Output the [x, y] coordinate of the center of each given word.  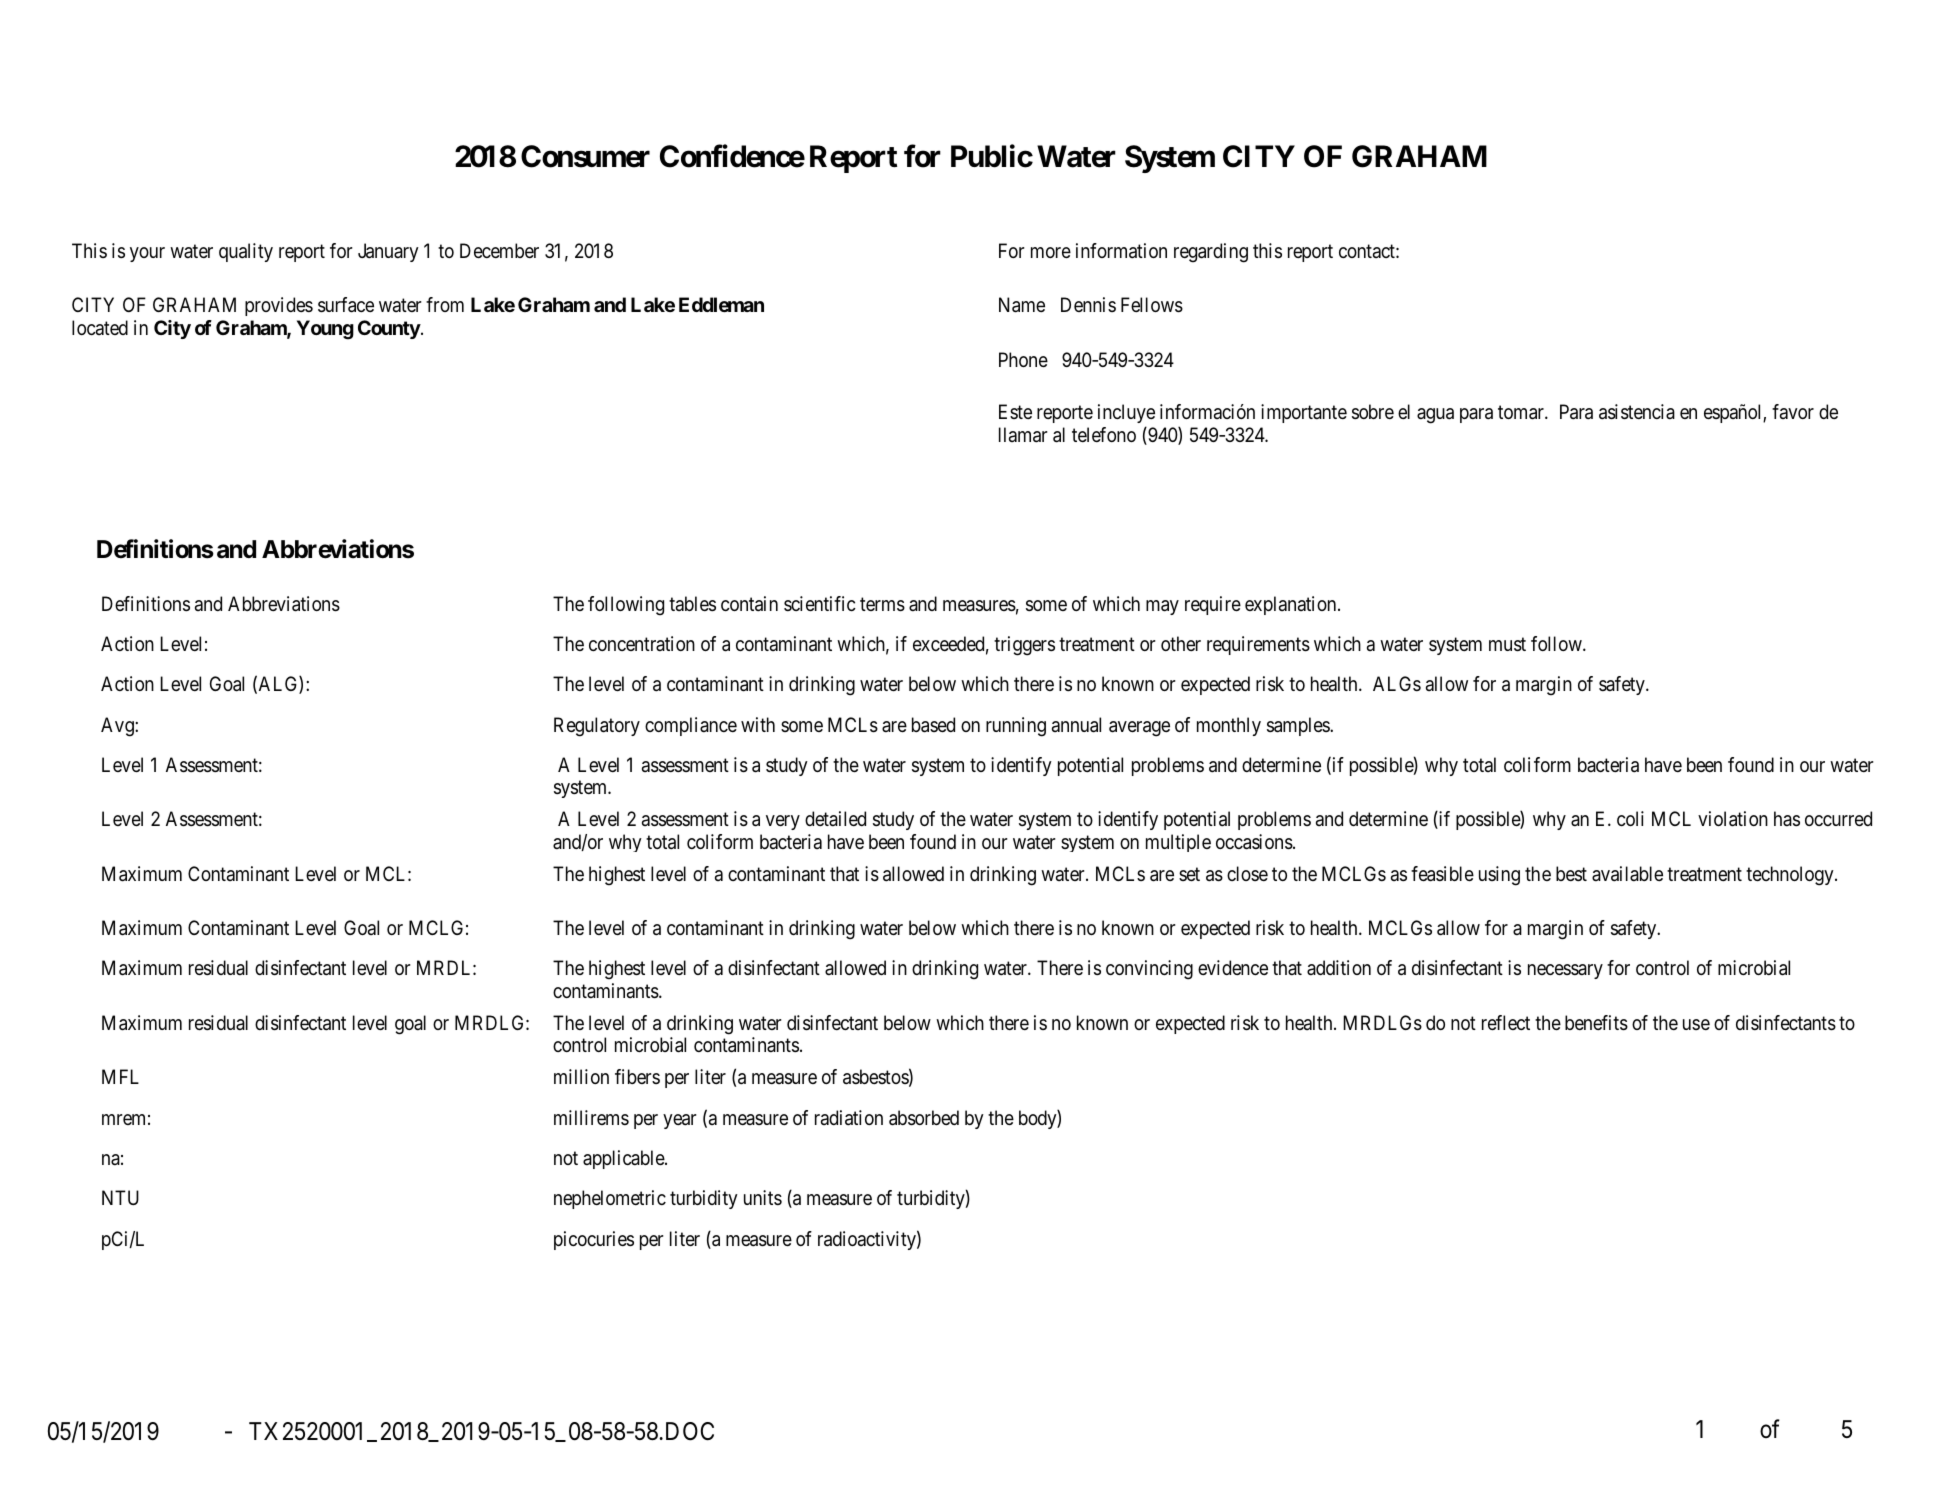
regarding [1211, 253]
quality [246, 252]
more [1051, 253]
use [1696, 1024]
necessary [1565, 971]
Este [1015, 411]
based [933, 725]
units [763, 1197]
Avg [118, 727]
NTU [120, 1197]
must [1507, 644]
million [581, 1076]
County [389, 329]
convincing [1149, 970]
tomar [1522, 413]
